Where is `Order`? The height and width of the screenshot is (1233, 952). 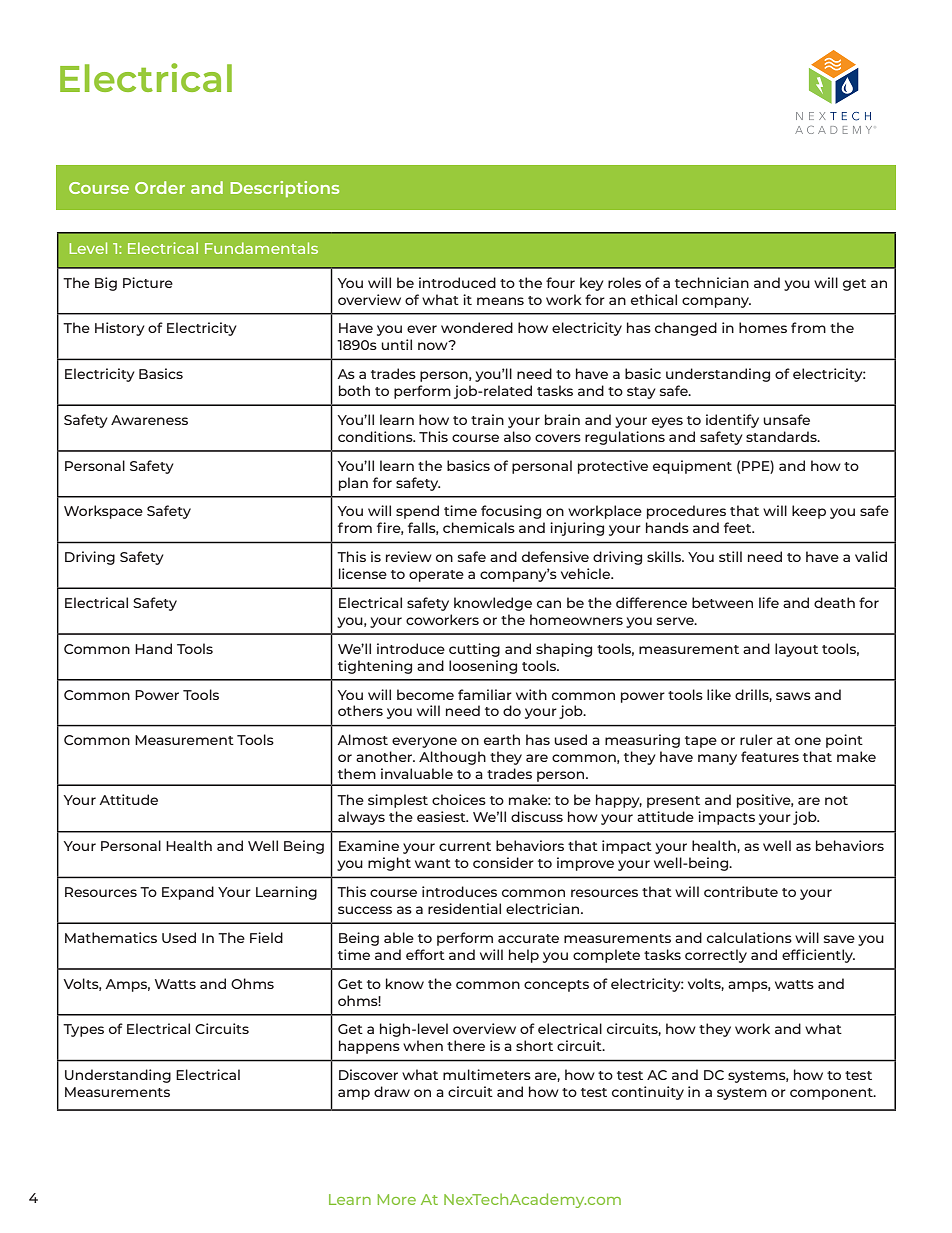 Order is located at coordinates (160, 187).
